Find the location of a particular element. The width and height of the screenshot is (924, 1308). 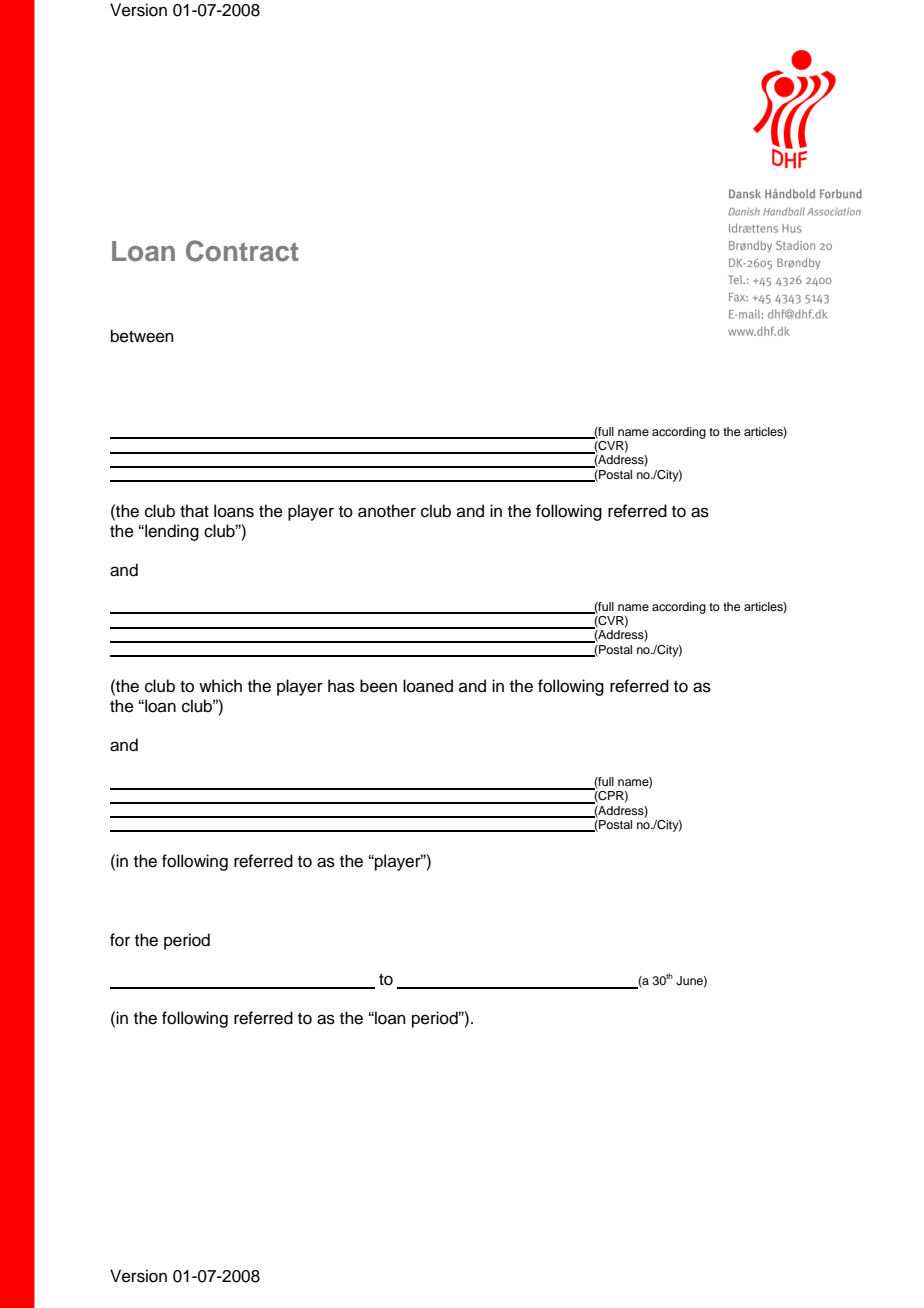

that is located at coordinates (194, 511).
